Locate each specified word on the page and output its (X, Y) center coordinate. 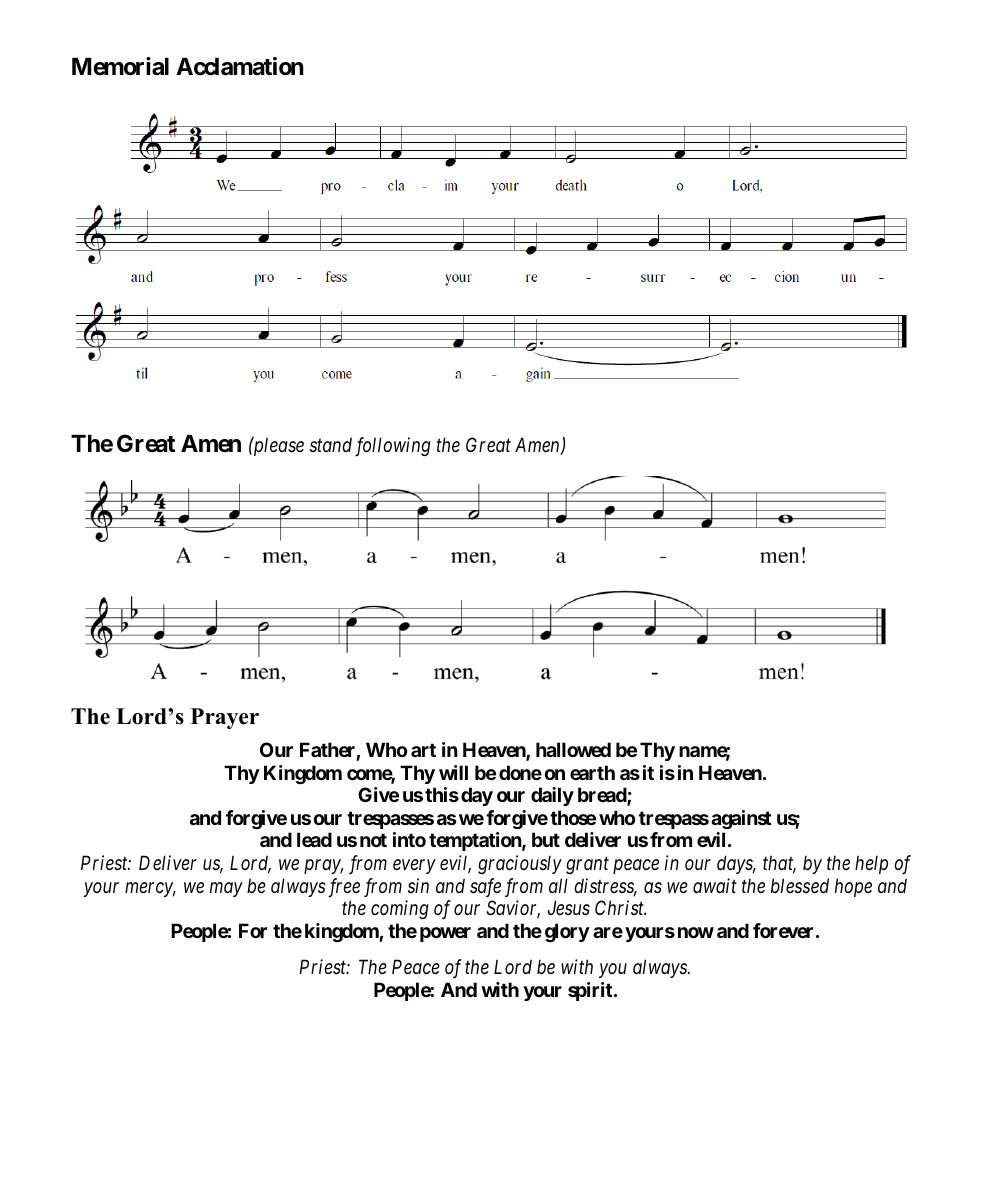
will (453, 772)
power (445, 934)
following (393, 447)
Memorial (120, 66)
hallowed (573, 749)
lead (314, 839)
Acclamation (240, 66)
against (741, 819)
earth (592, 772)
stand (331, 444)
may (226, 889)
